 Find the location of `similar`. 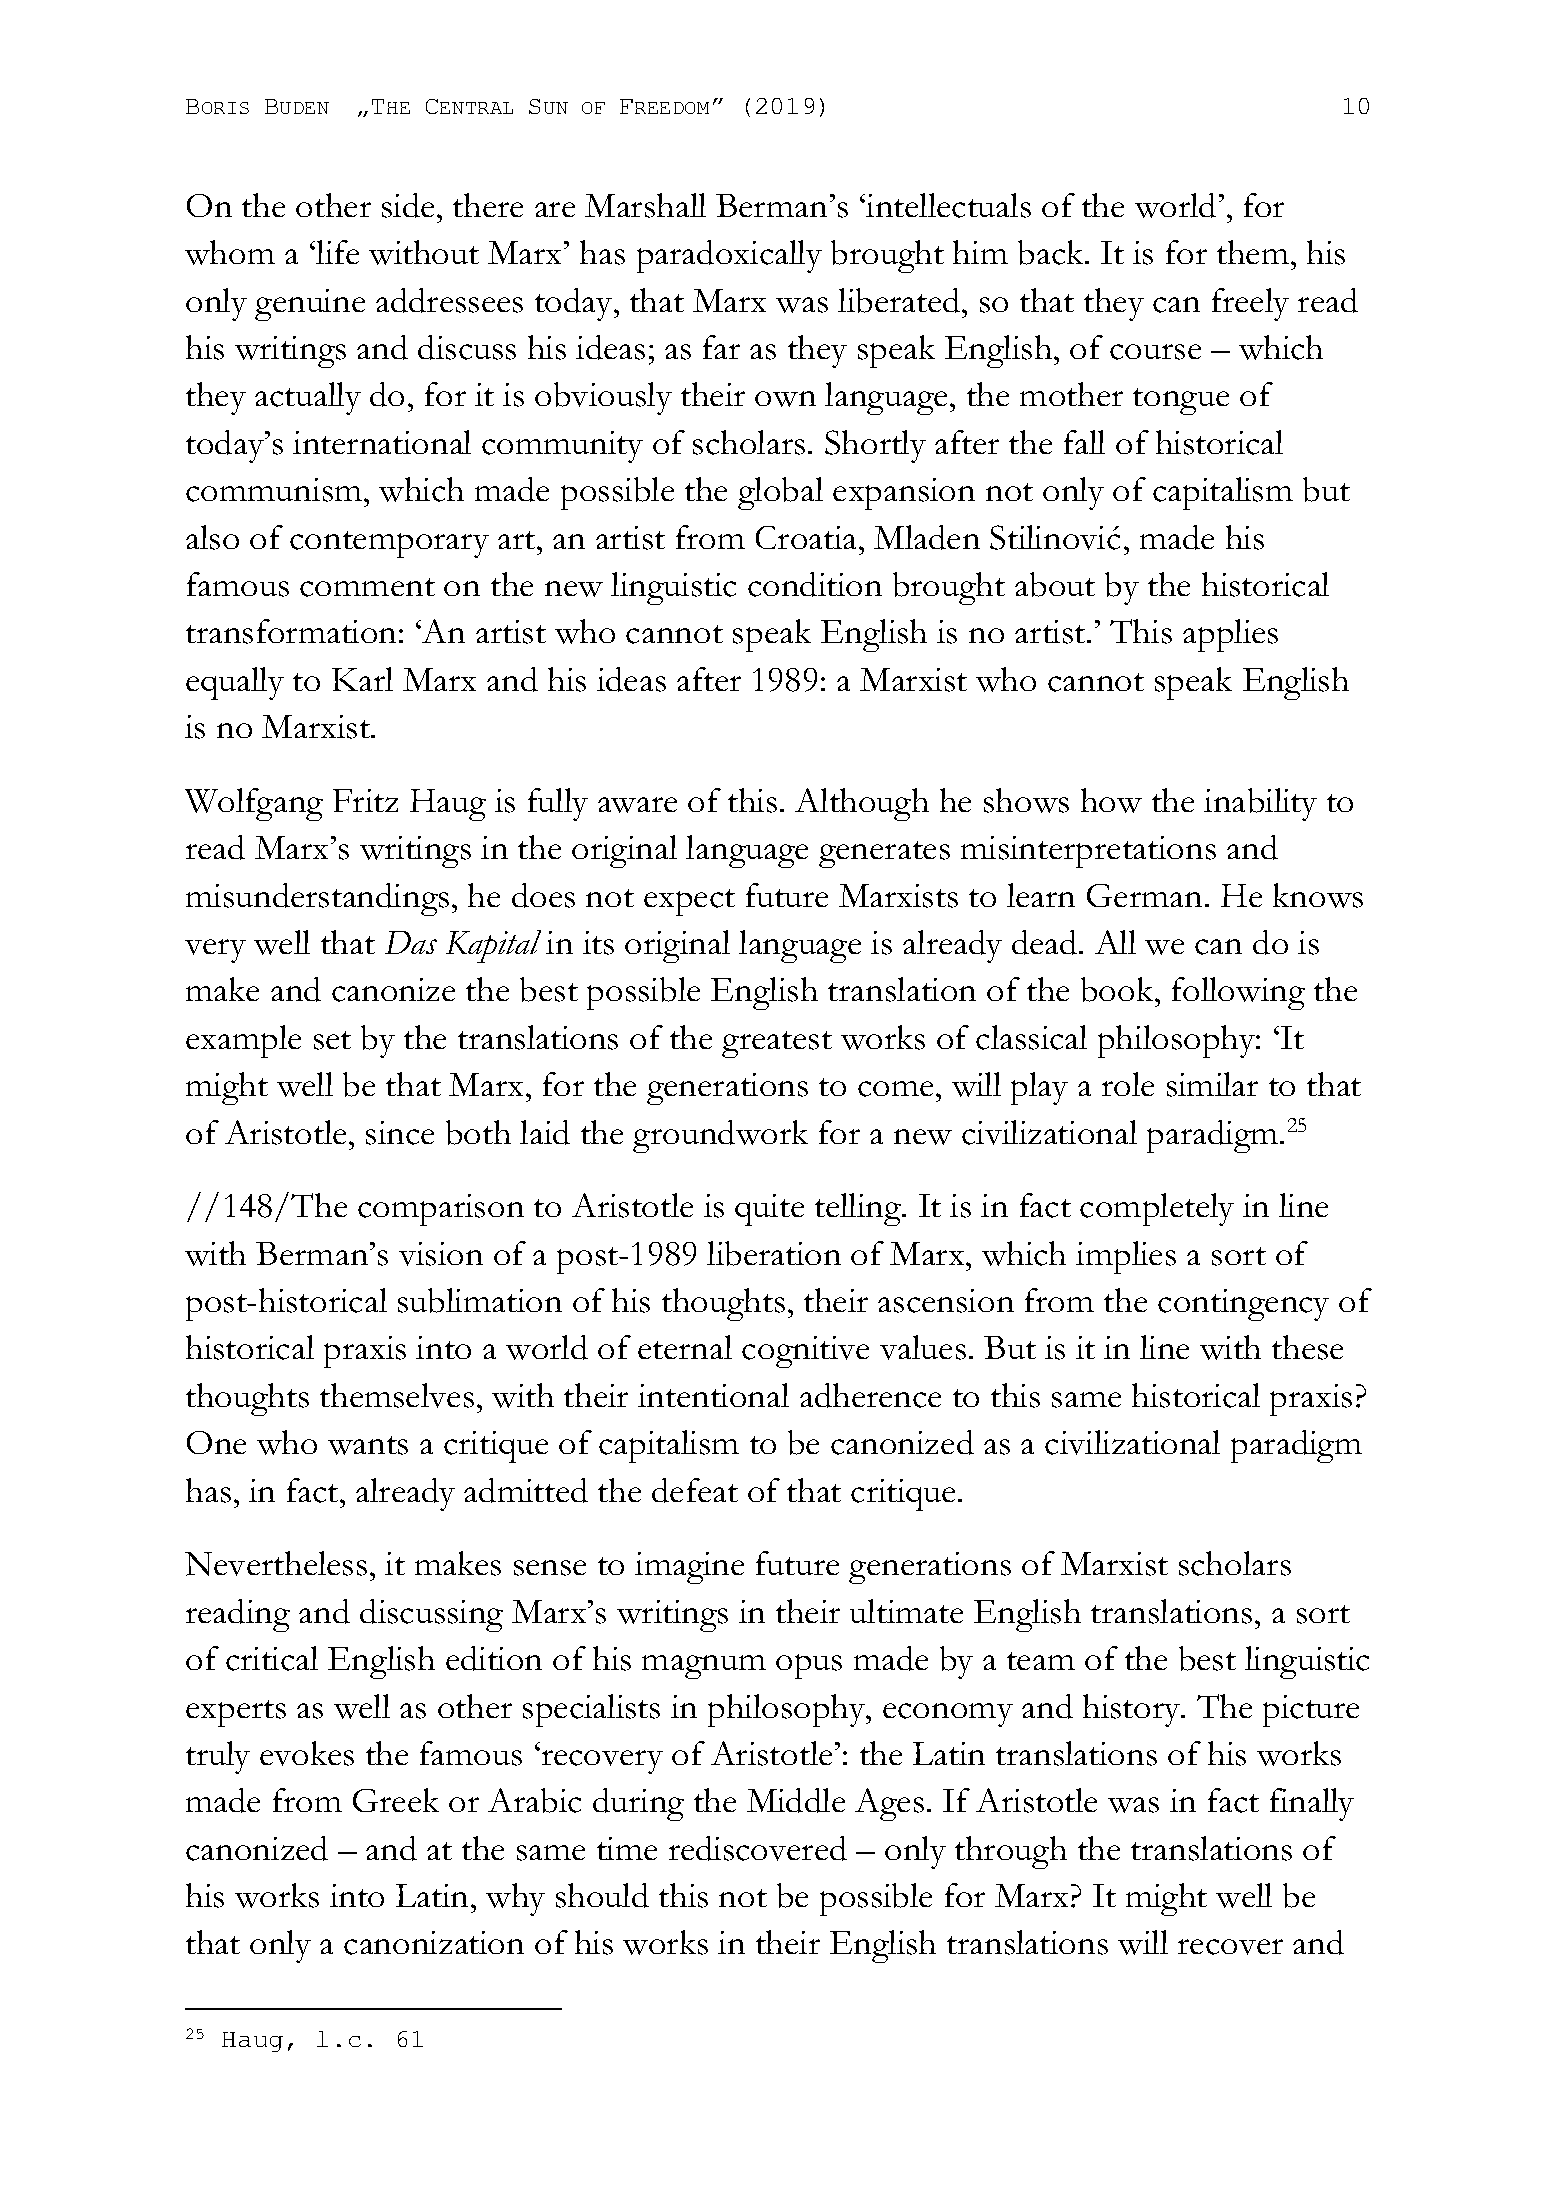

similar is located at coordinates (1212, 1084).
